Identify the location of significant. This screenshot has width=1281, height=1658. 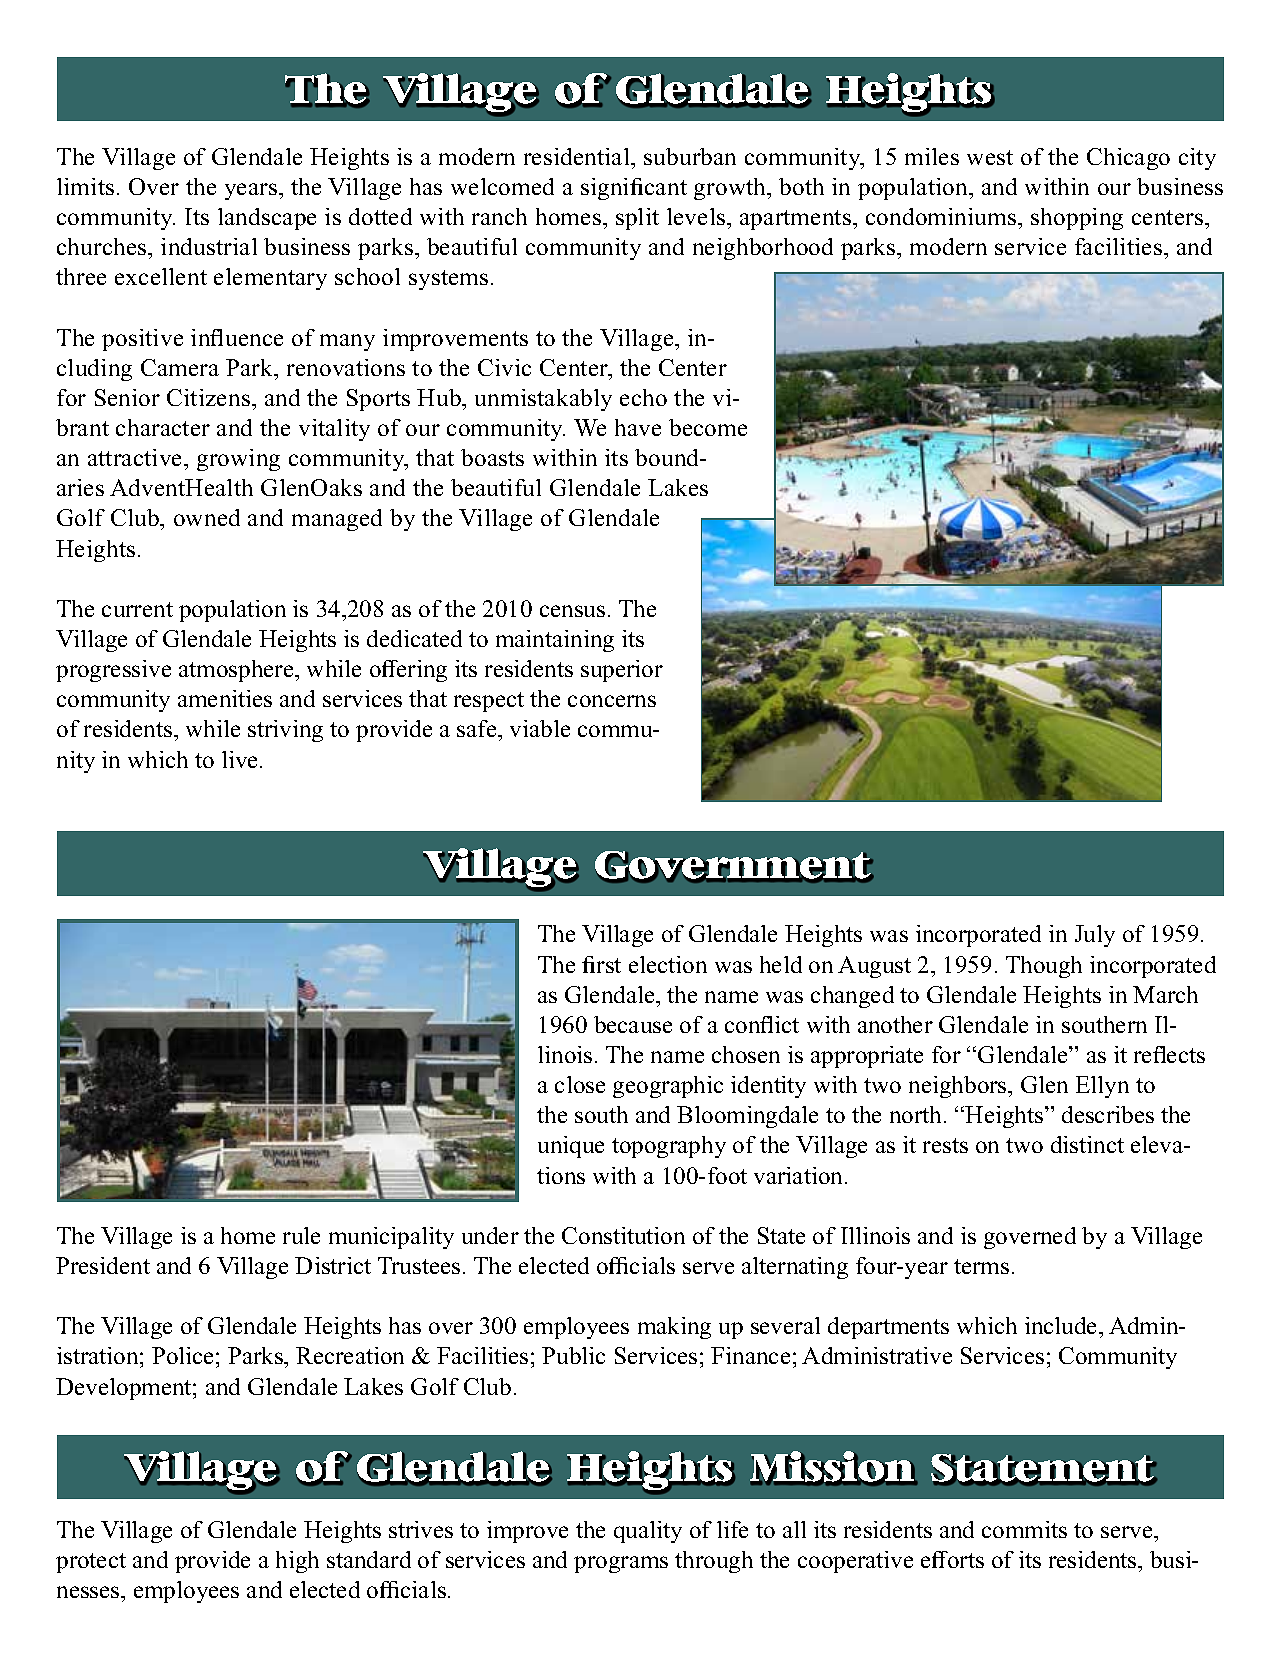
(634, 189).
